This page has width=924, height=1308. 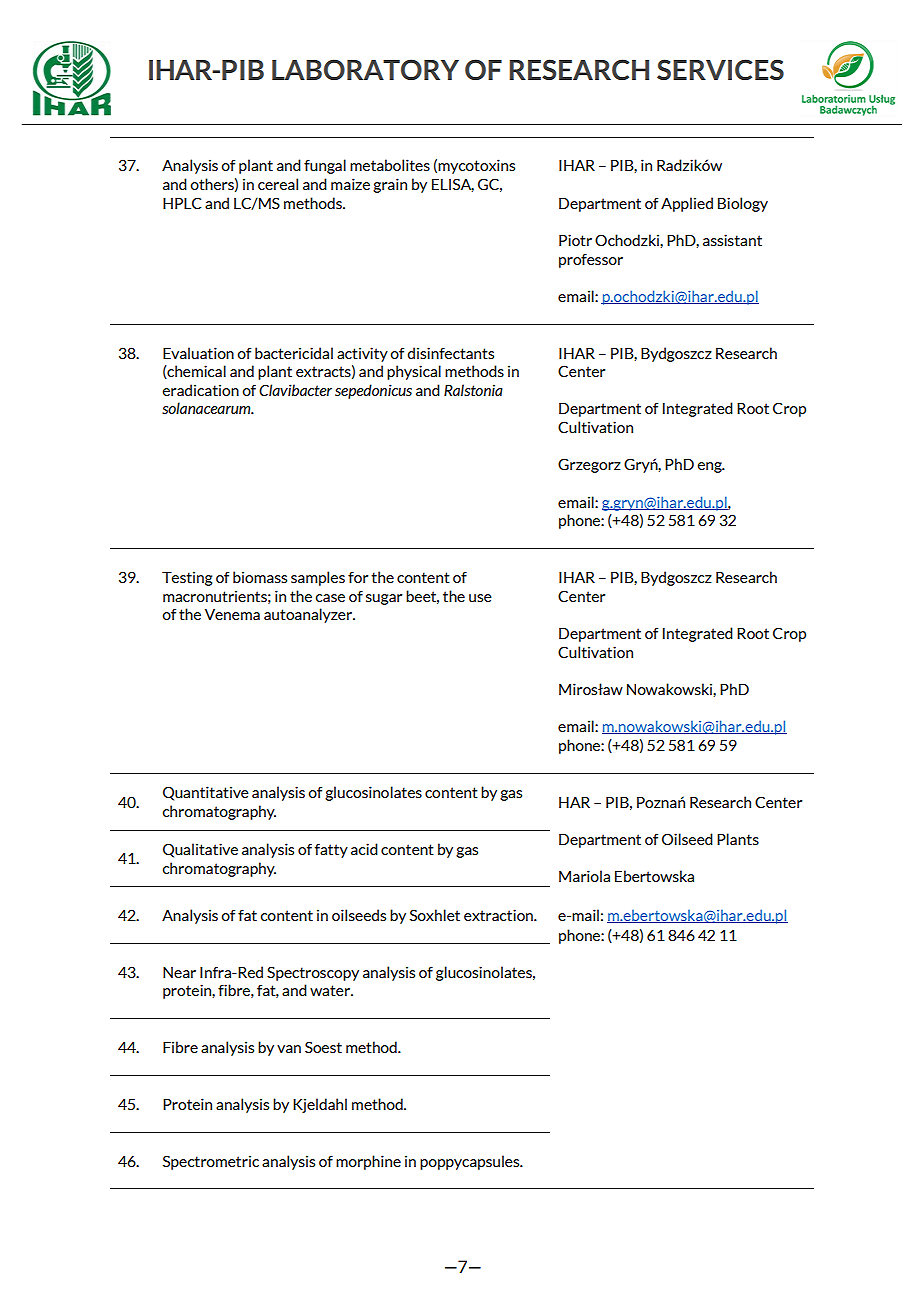 What do you see at coordinates (278, 184) in the page?
I see `cereal` at bounding box center [278, 184].
